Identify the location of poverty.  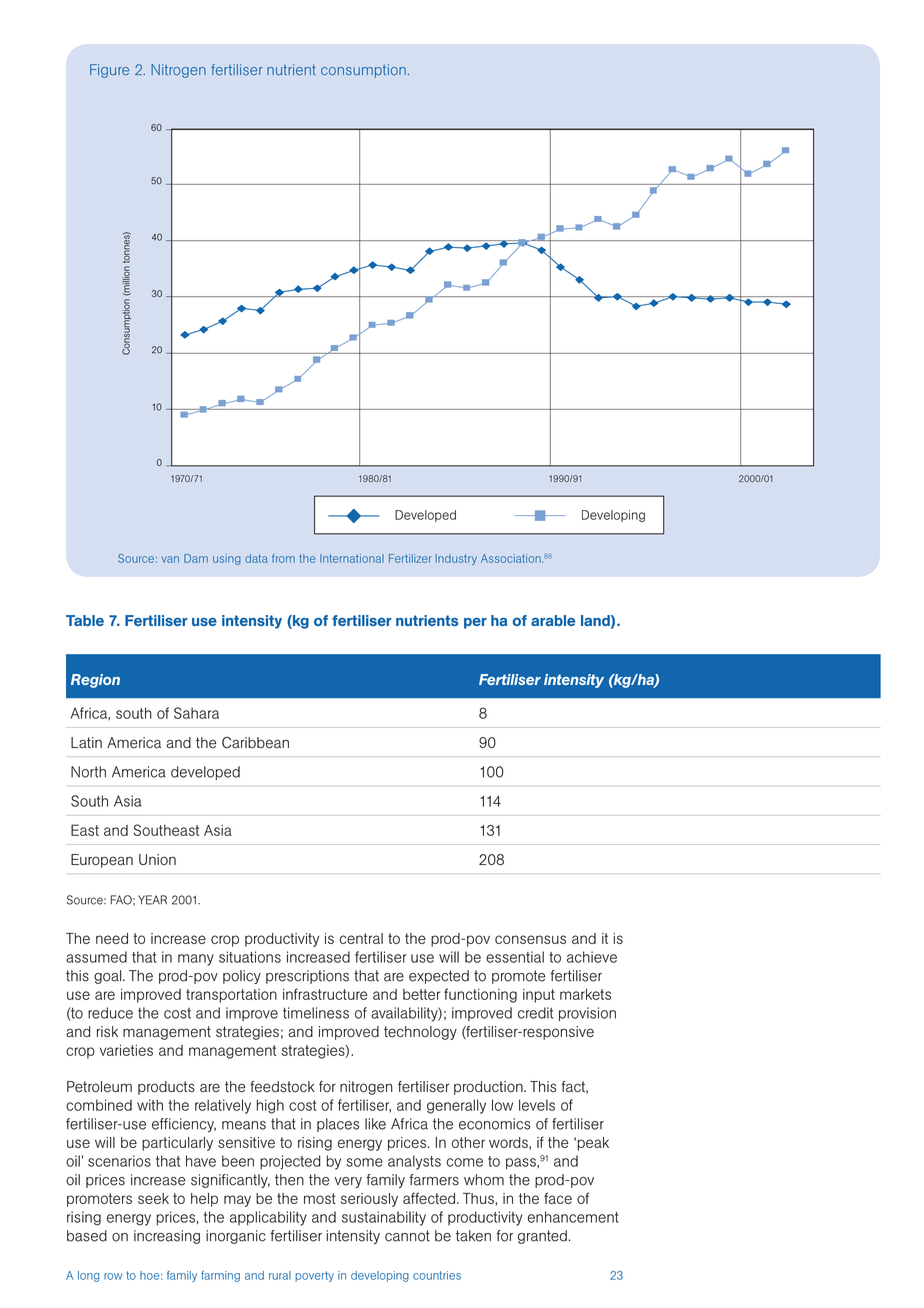
(314, 1276).
